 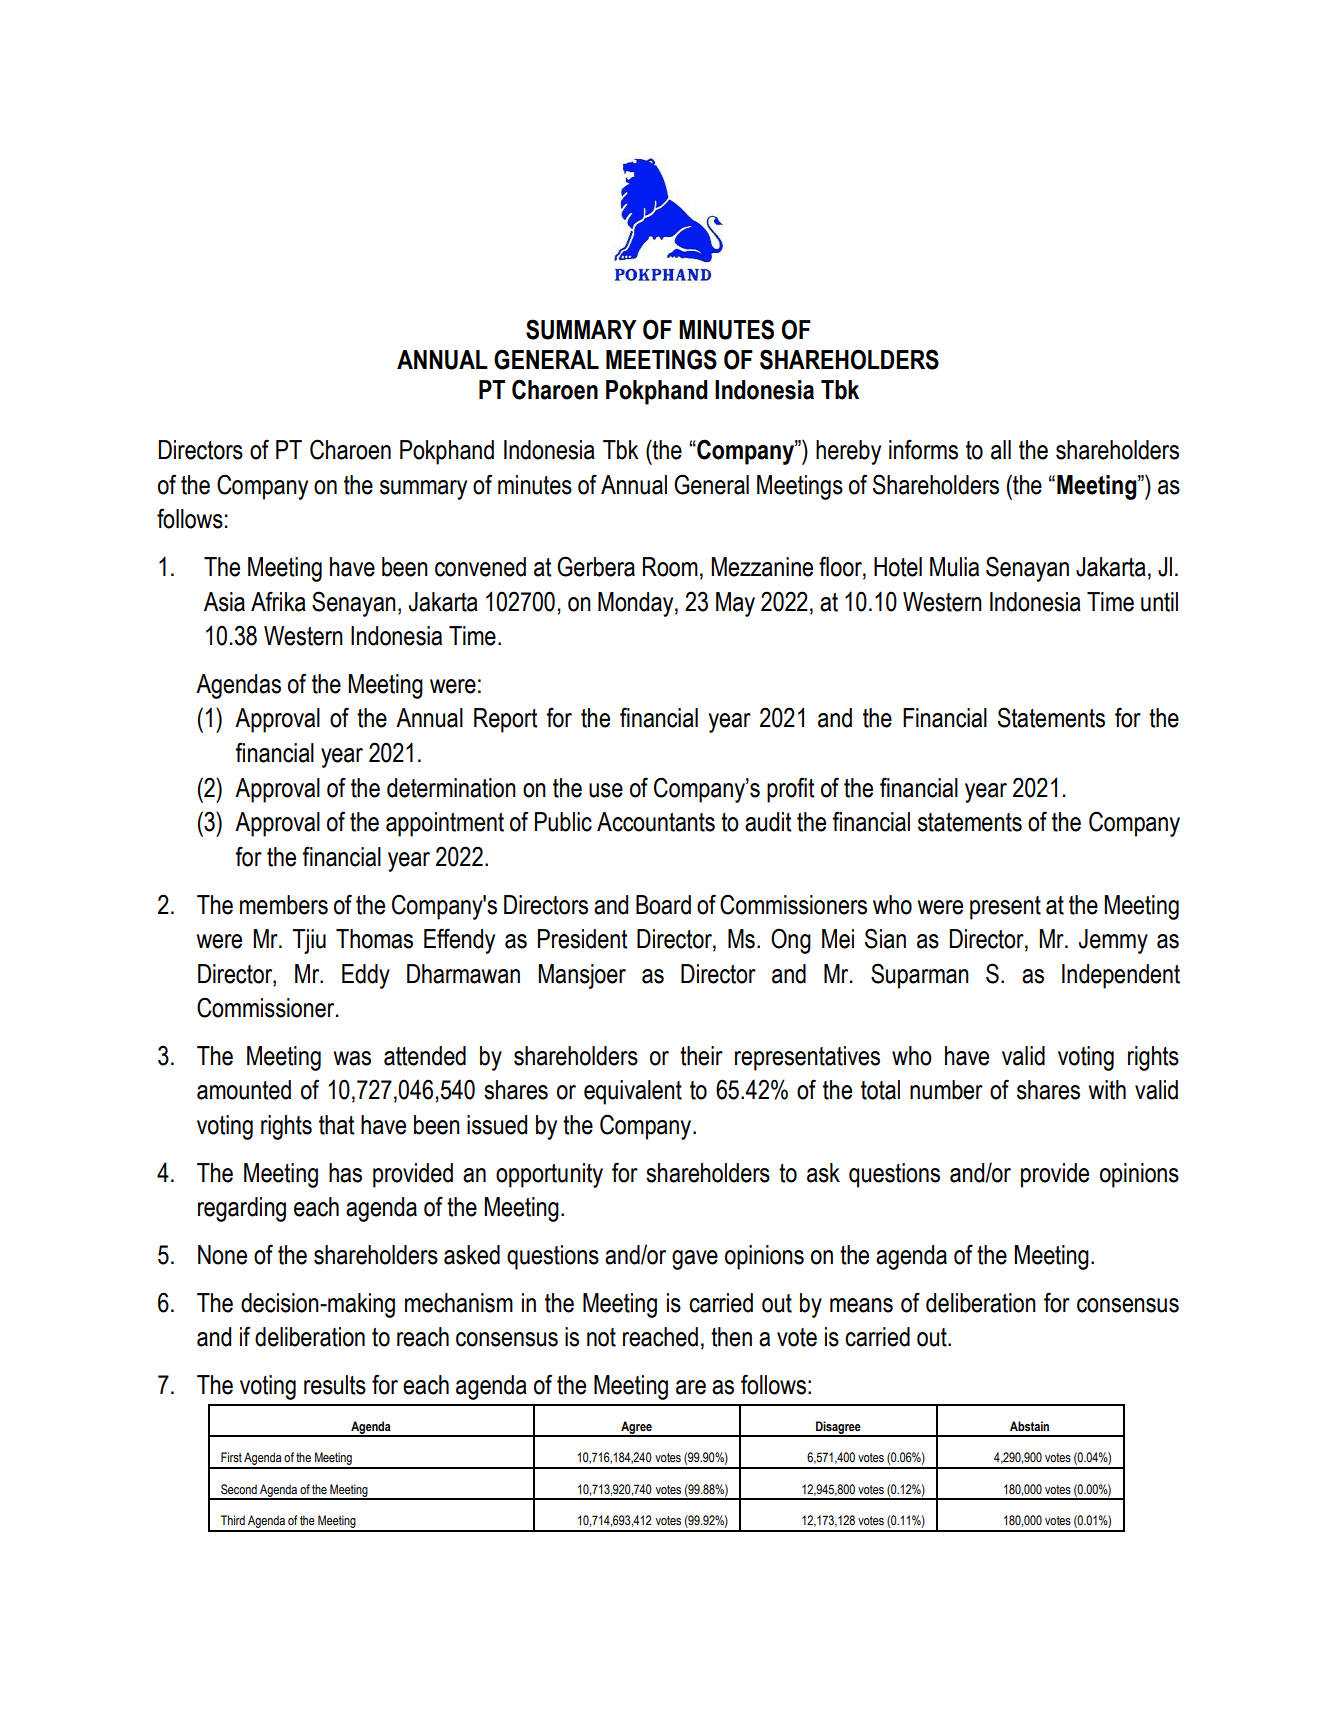 I want to click on Jemmy, so click(x=1113, y=941).
